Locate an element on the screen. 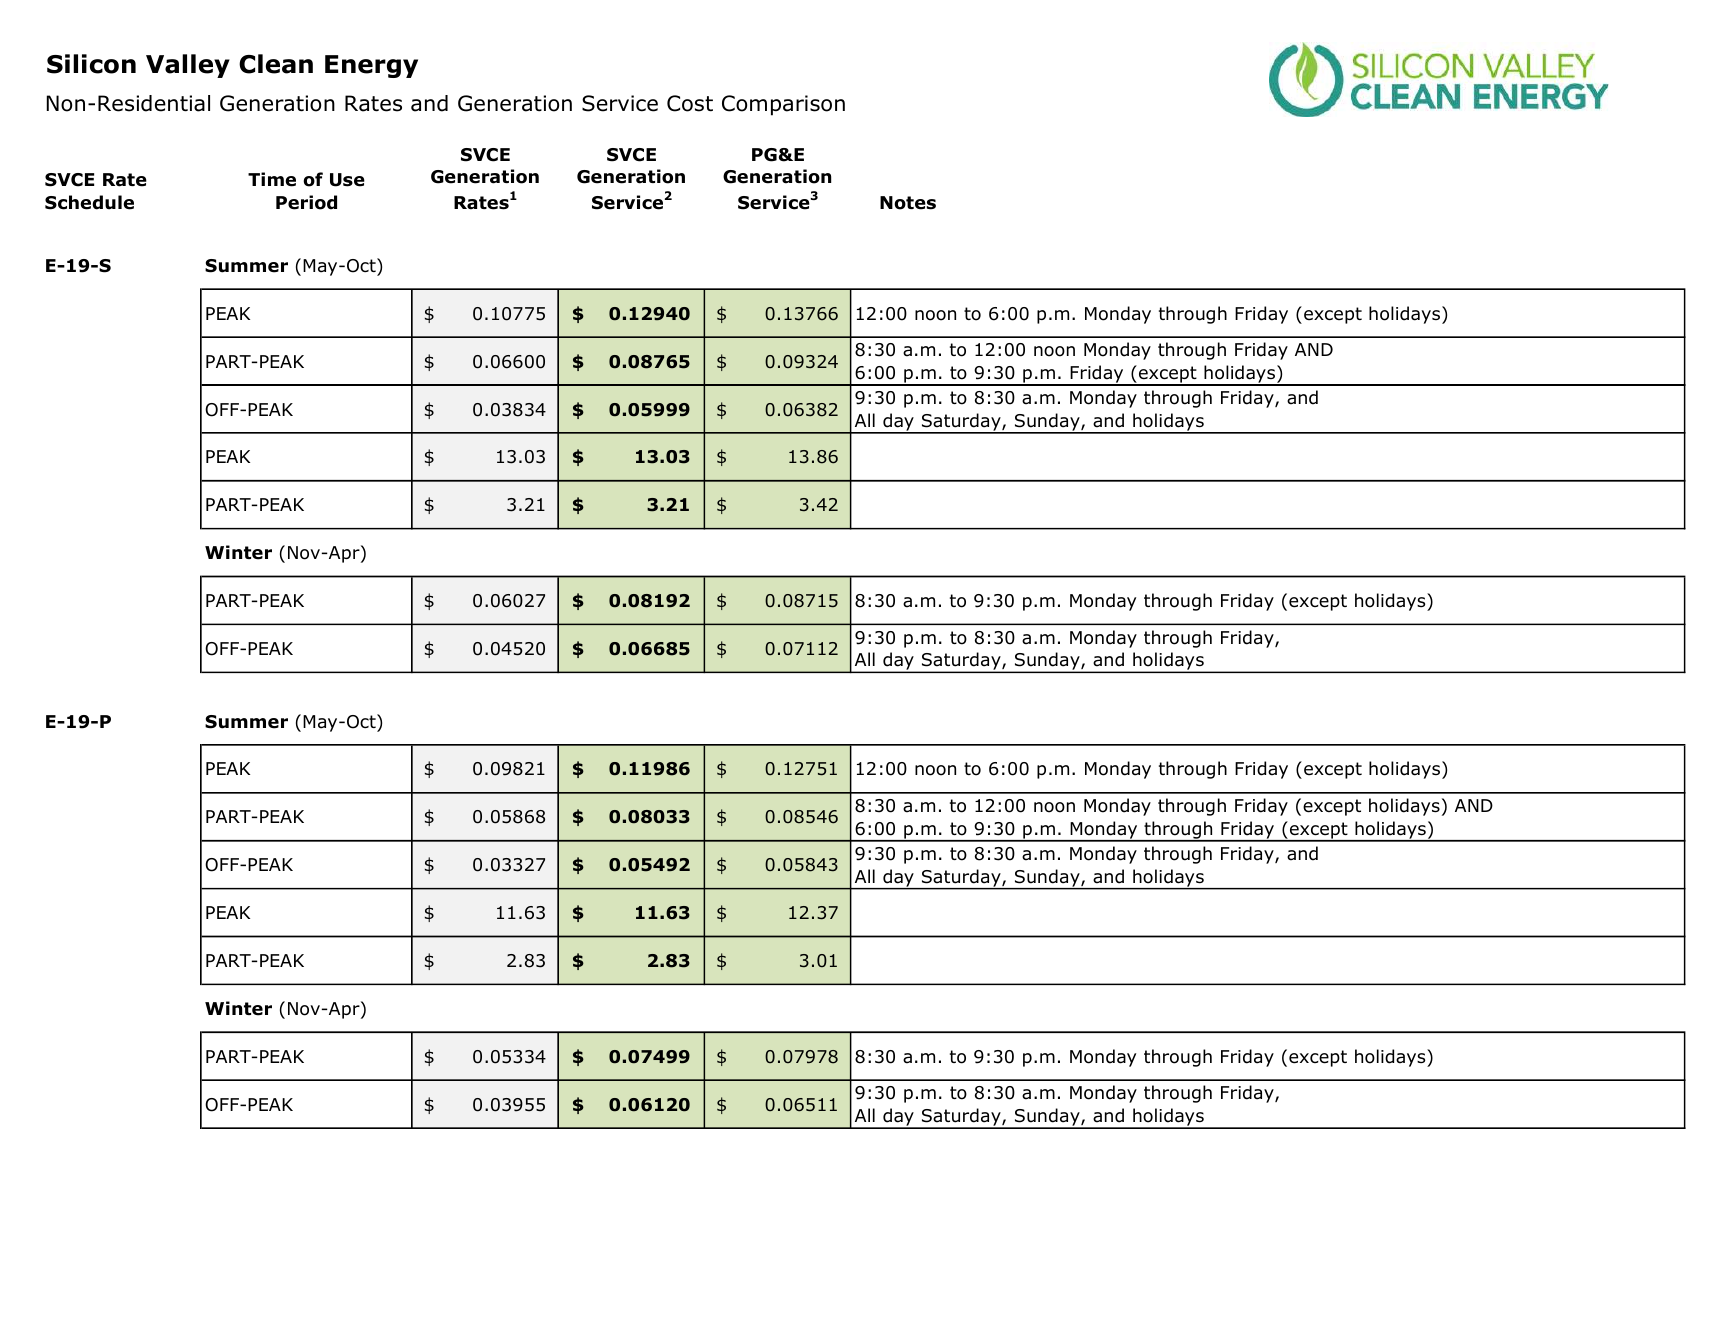  Period is located at coordinates (306, 202).
